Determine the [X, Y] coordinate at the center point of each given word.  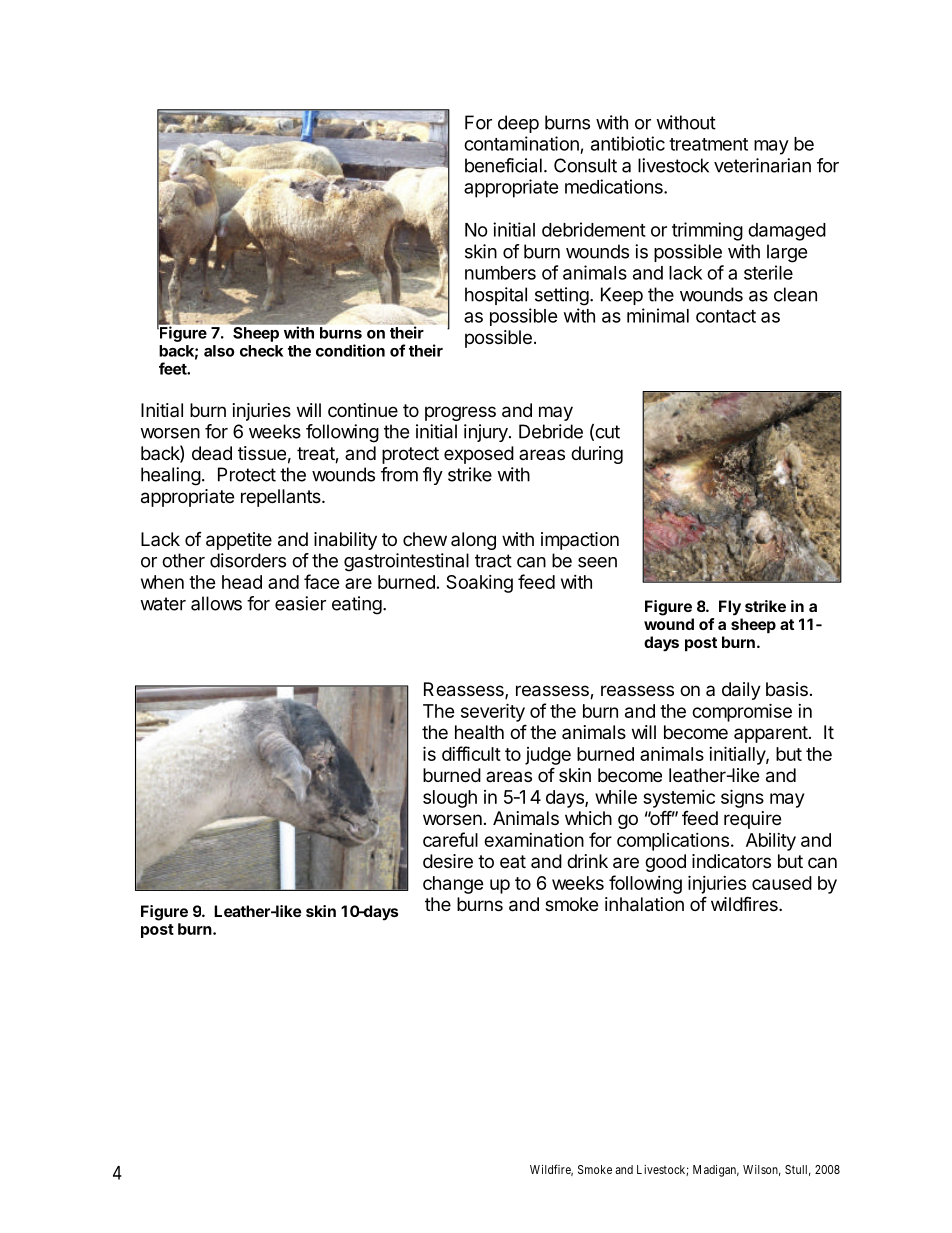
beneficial [503, 165]
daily [741, 691]
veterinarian [762, 165]
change [453, 885]
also [219, 351]
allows [216, 603]
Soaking [479, 584]
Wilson [762, 1170]
